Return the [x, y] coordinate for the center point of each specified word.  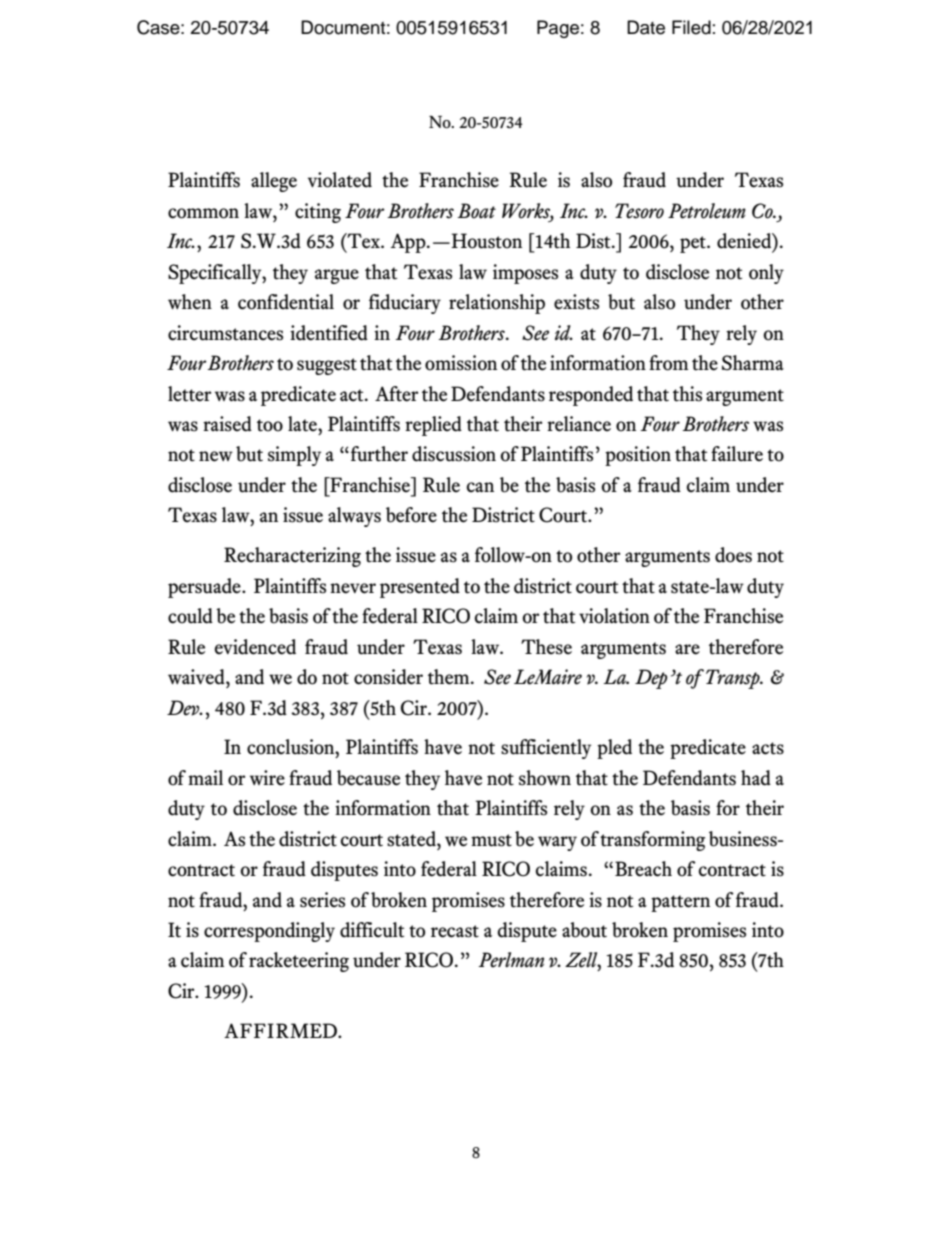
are [687, 649]
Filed [691, 27]
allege [274, 182]
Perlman [511, 960]
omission [461, 363]
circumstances [225, 333]
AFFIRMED [281, 1030]
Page [558, 29]
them [450, 677]
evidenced [255, 647]
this [687, 394]
